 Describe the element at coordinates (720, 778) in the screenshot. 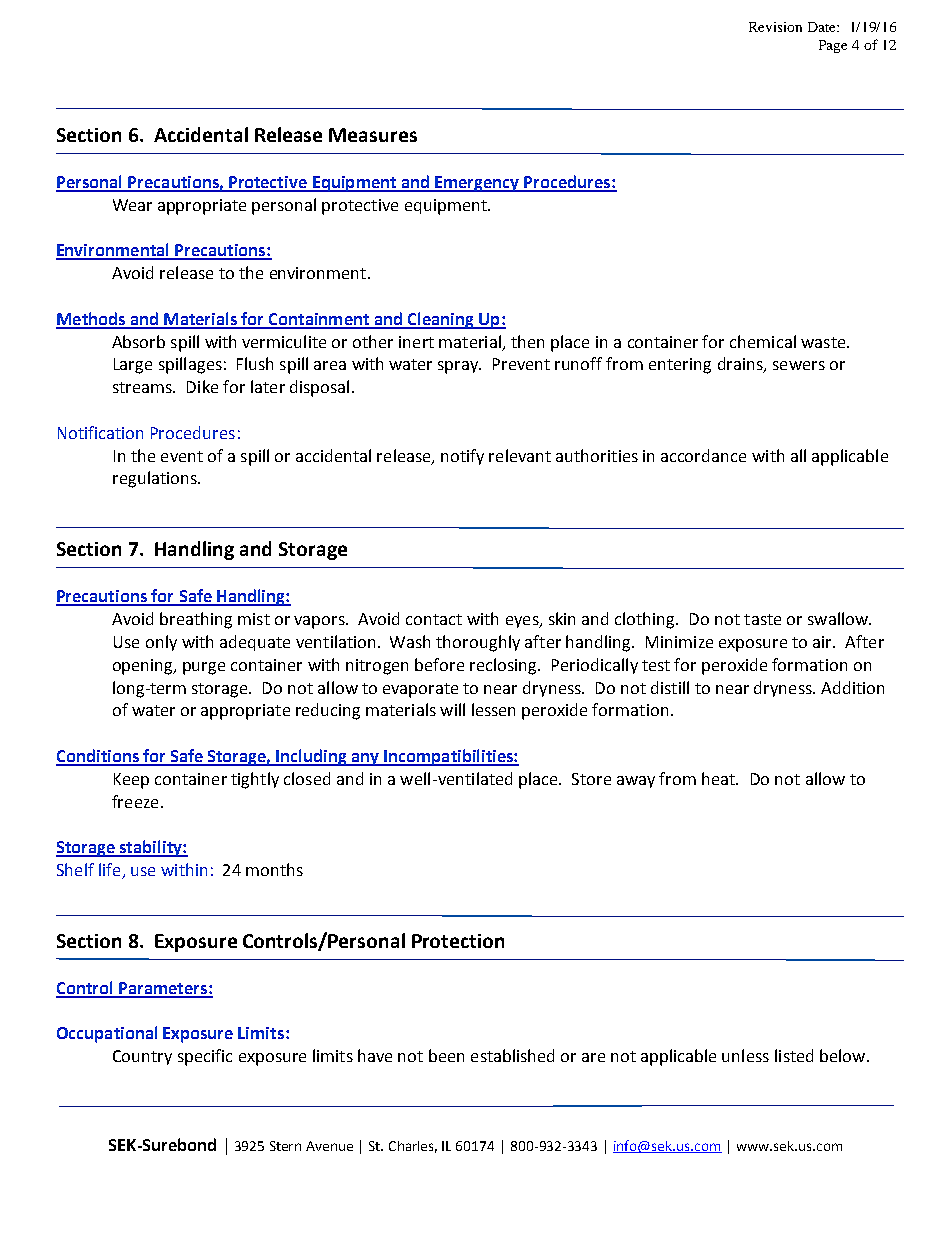

I see `heat` at that location.
